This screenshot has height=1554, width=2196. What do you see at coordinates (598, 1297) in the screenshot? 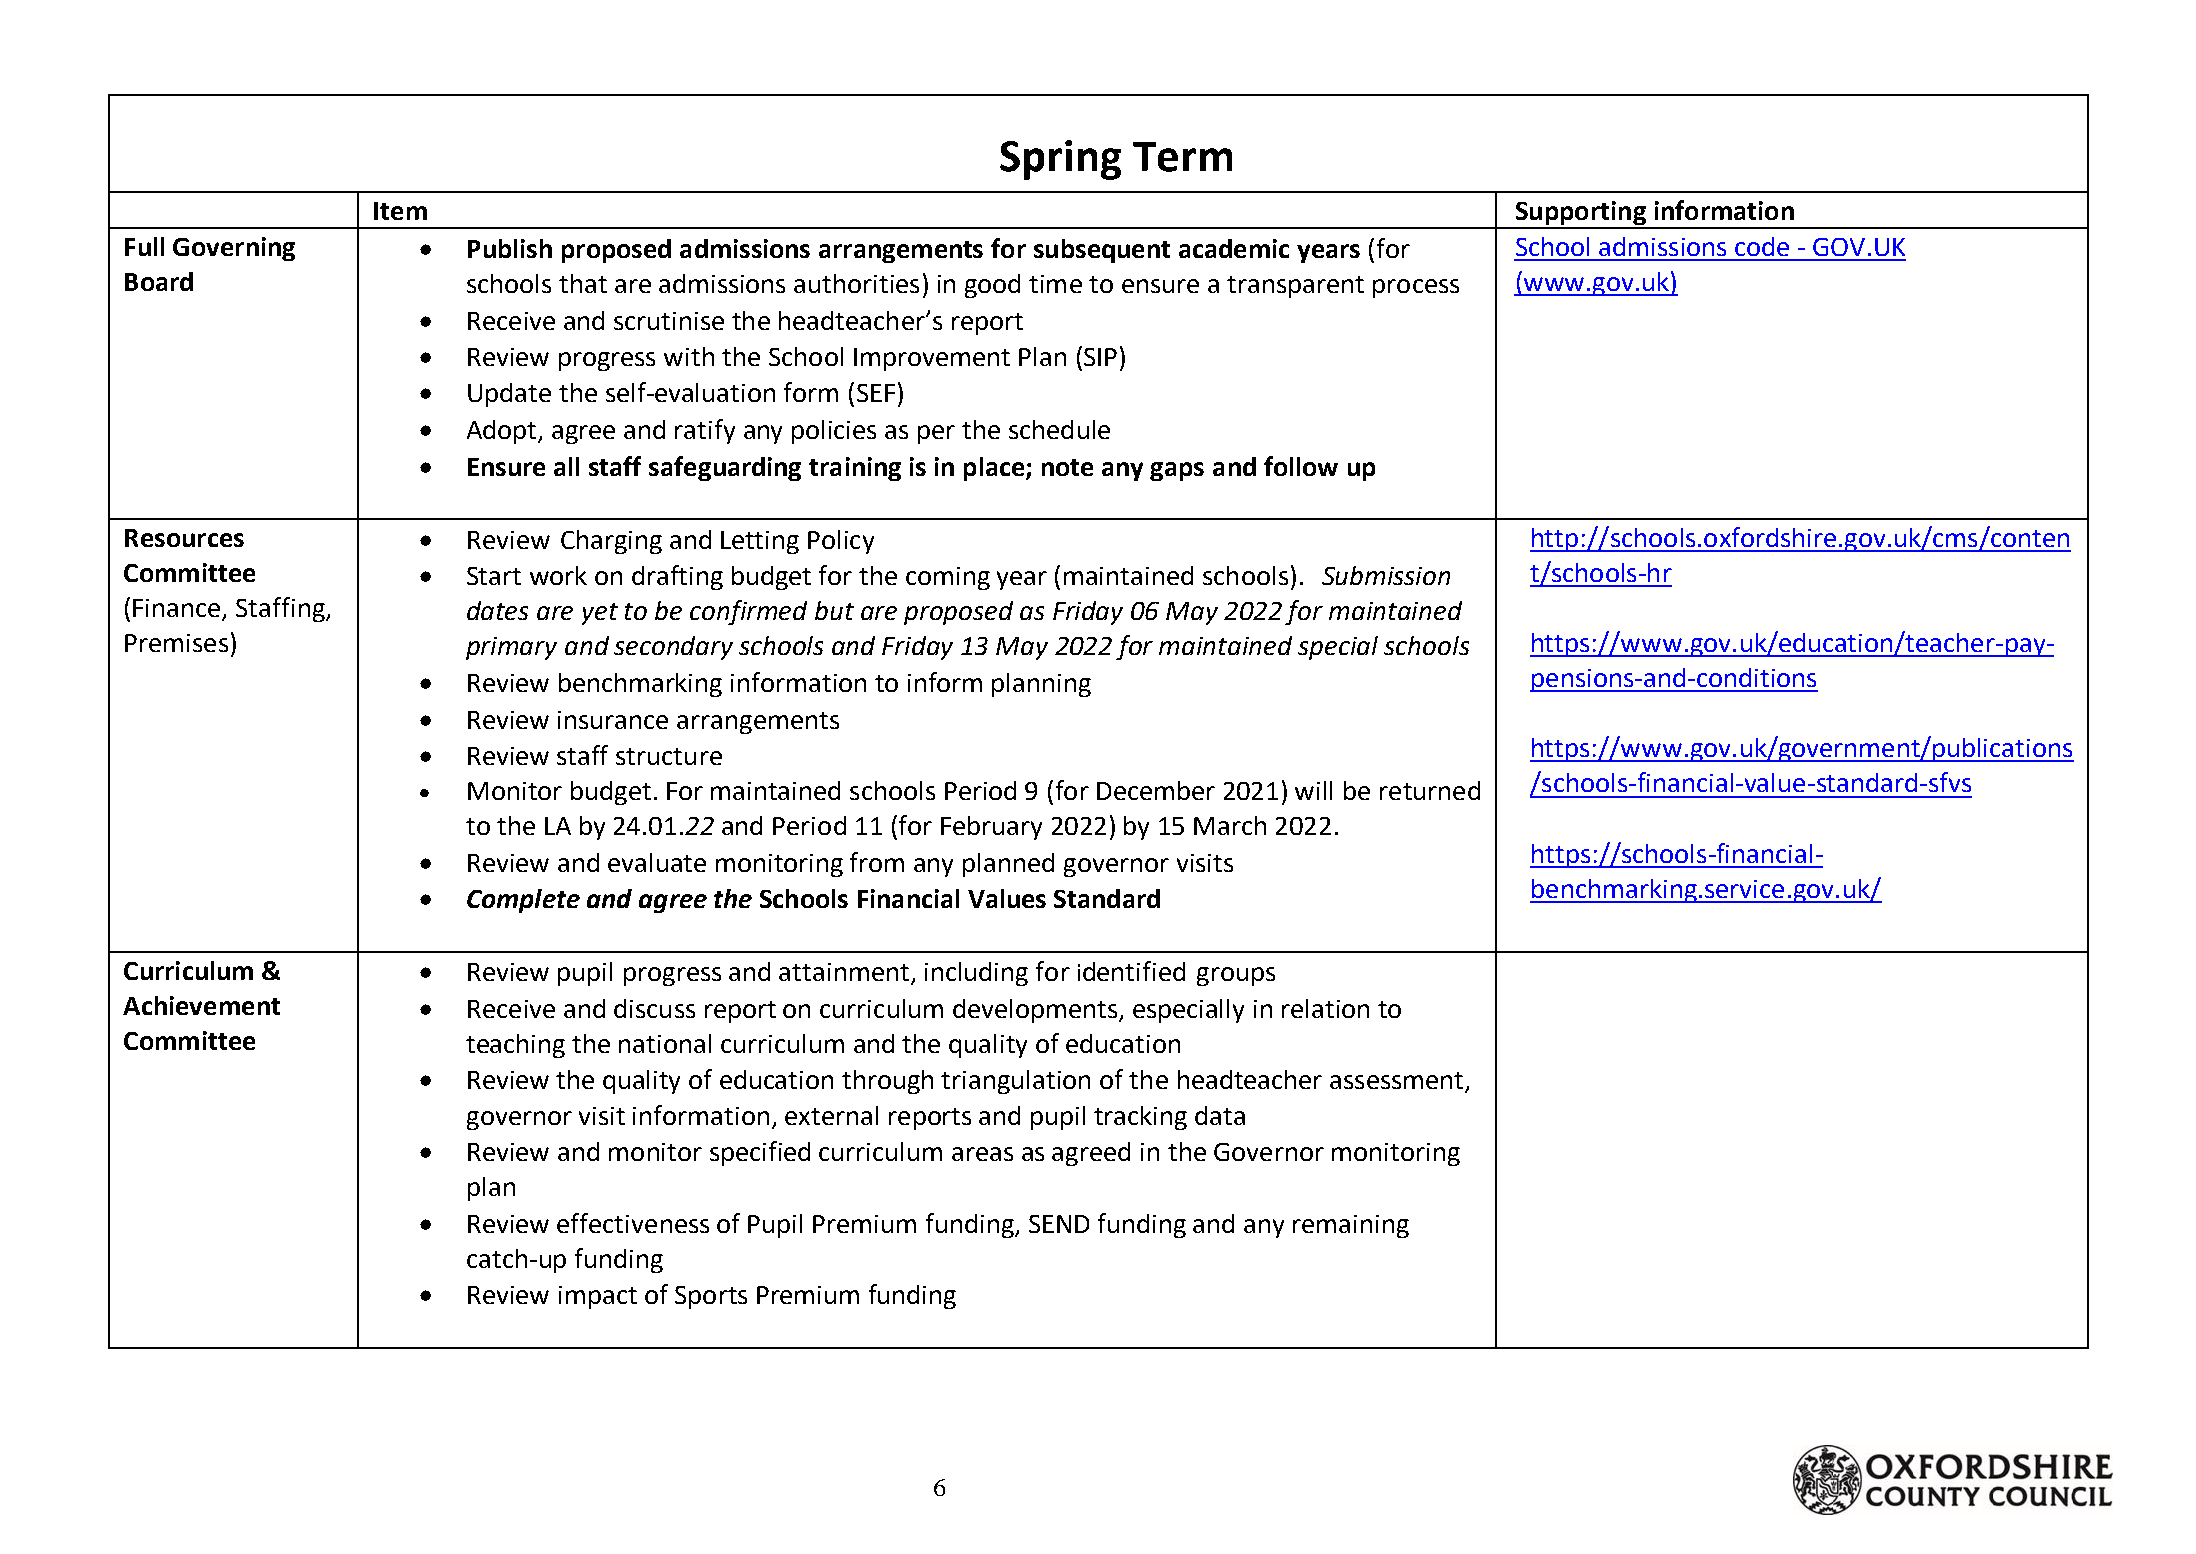
I see `impact` at bounding box center [598, 1297].
